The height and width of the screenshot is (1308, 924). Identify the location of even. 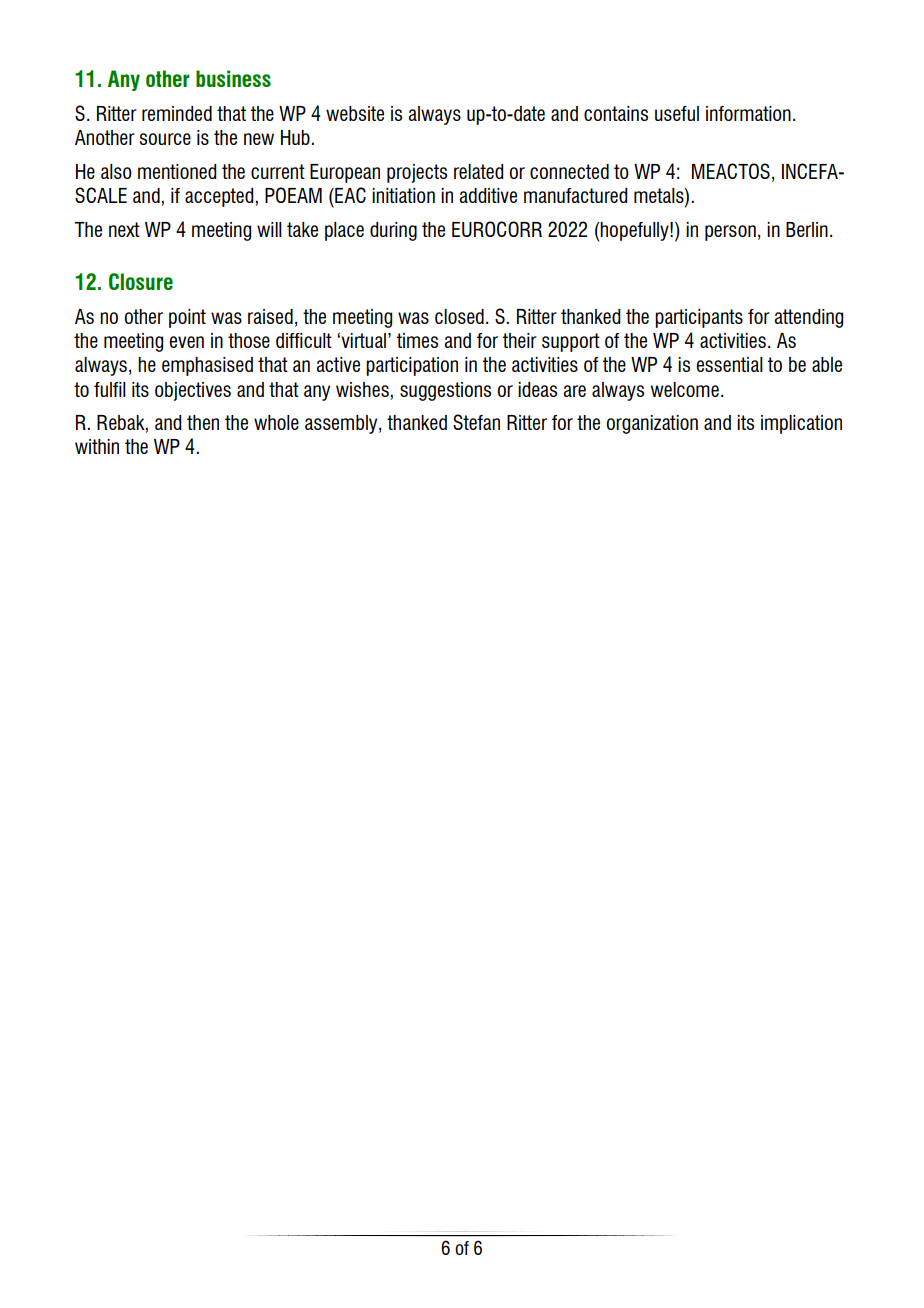
(186, 342).
